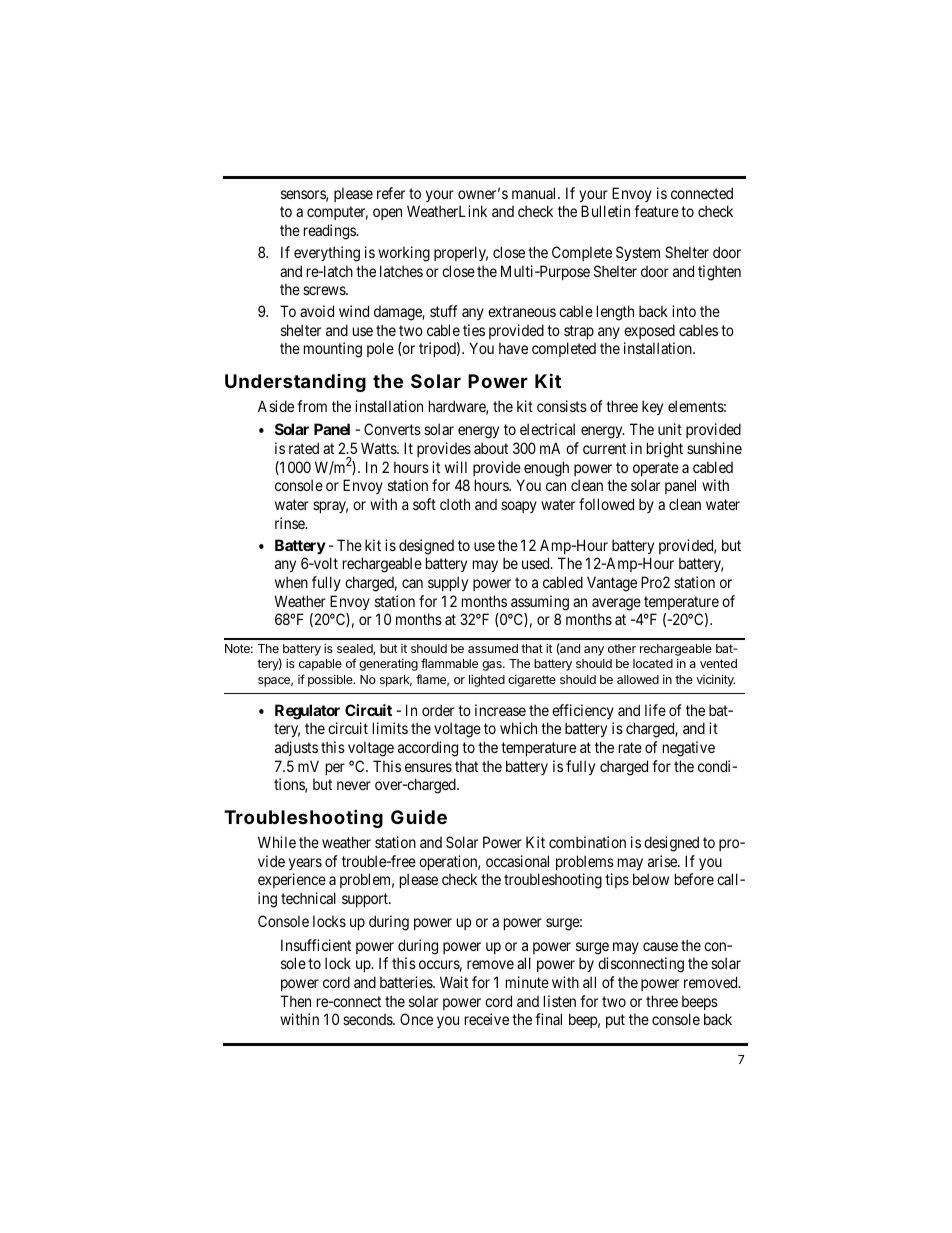  I want to click on average, so click(616, 604).
